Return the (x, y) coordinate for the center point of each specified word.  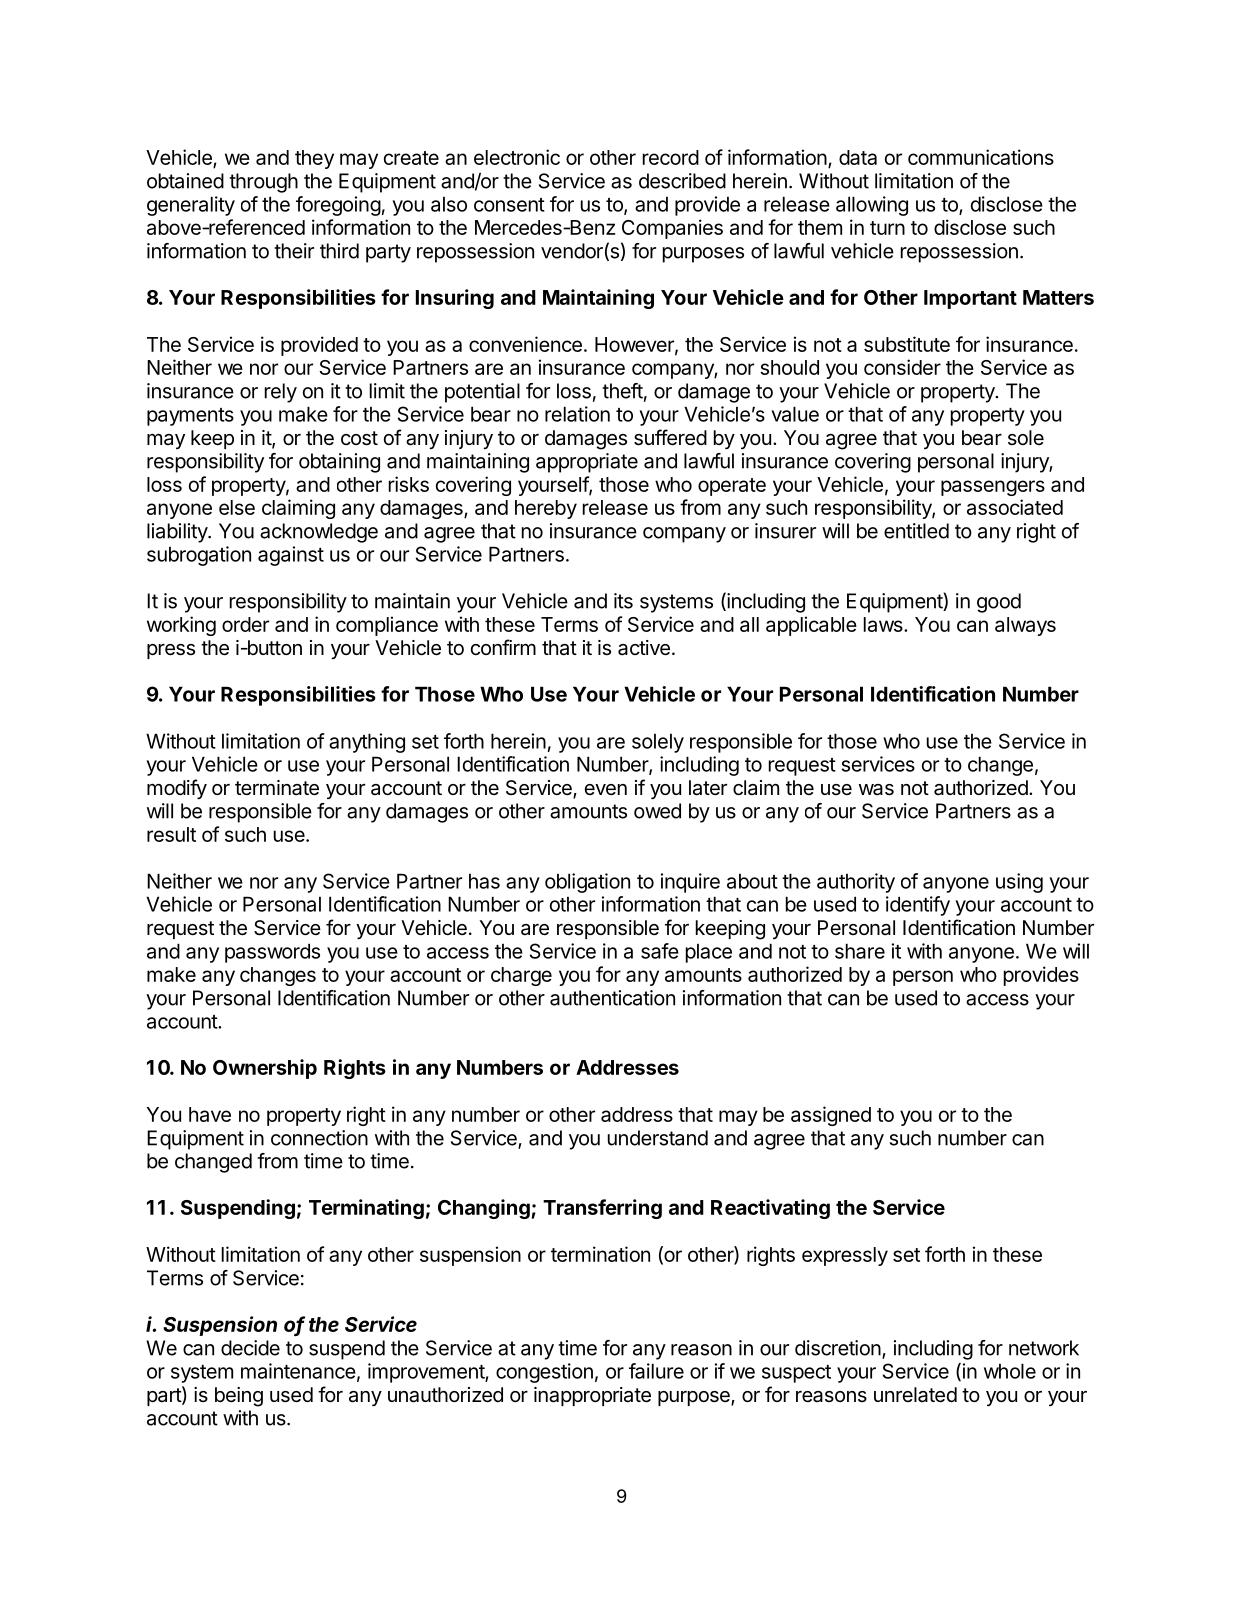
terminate (277, 788)
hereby (546, 509)
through (263, 183)
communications (981, 157)
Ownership (265, 1069)
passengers (993, 488)
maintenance (298, 1371)
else (237, 507)
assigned (831, 1116)
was (876, 790)
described (682, 181)
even (606, 790)
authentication (612, 998)
